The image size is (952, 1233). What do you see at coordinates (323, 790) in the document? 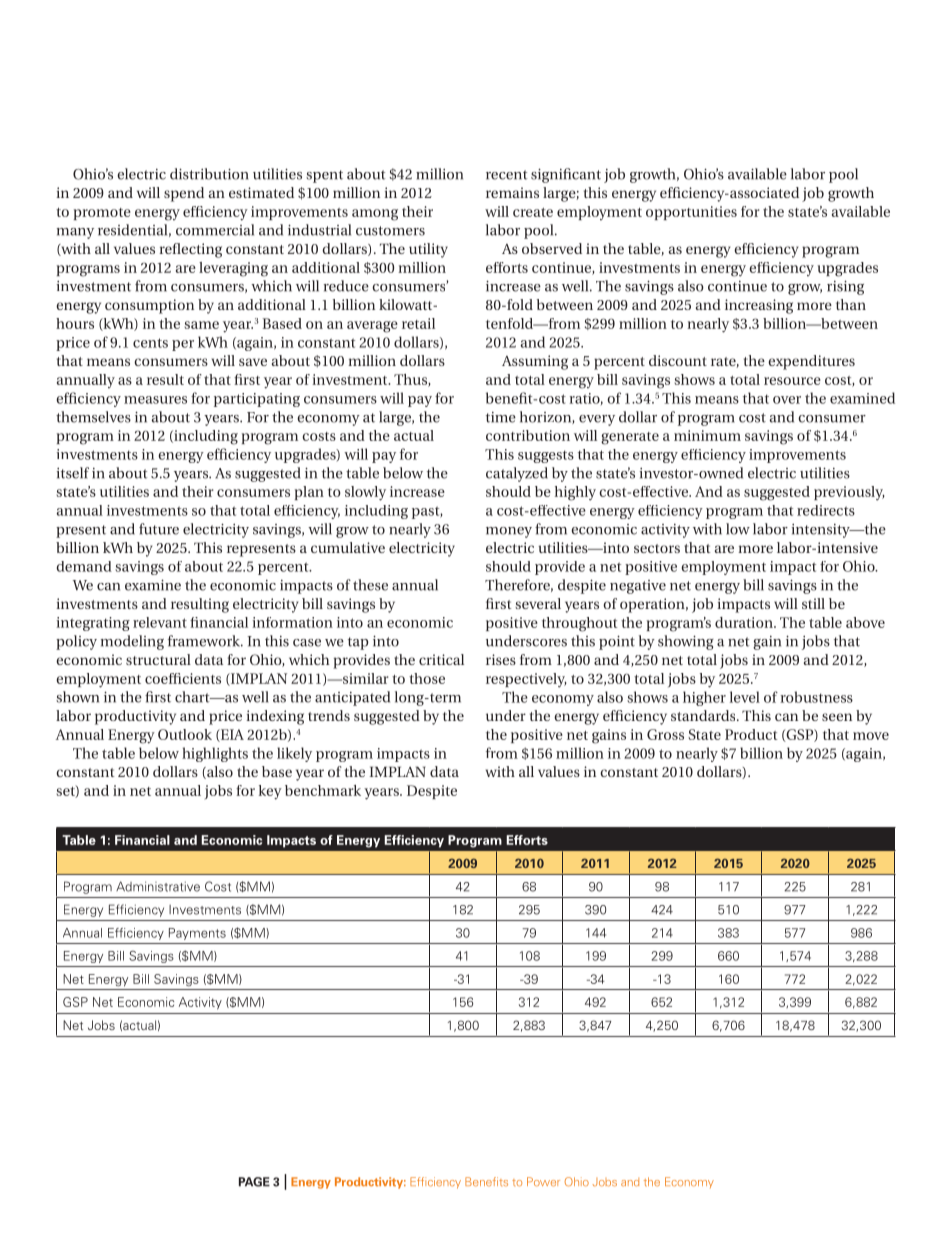
I see `benchmark` at bounding box center [323, 790].
